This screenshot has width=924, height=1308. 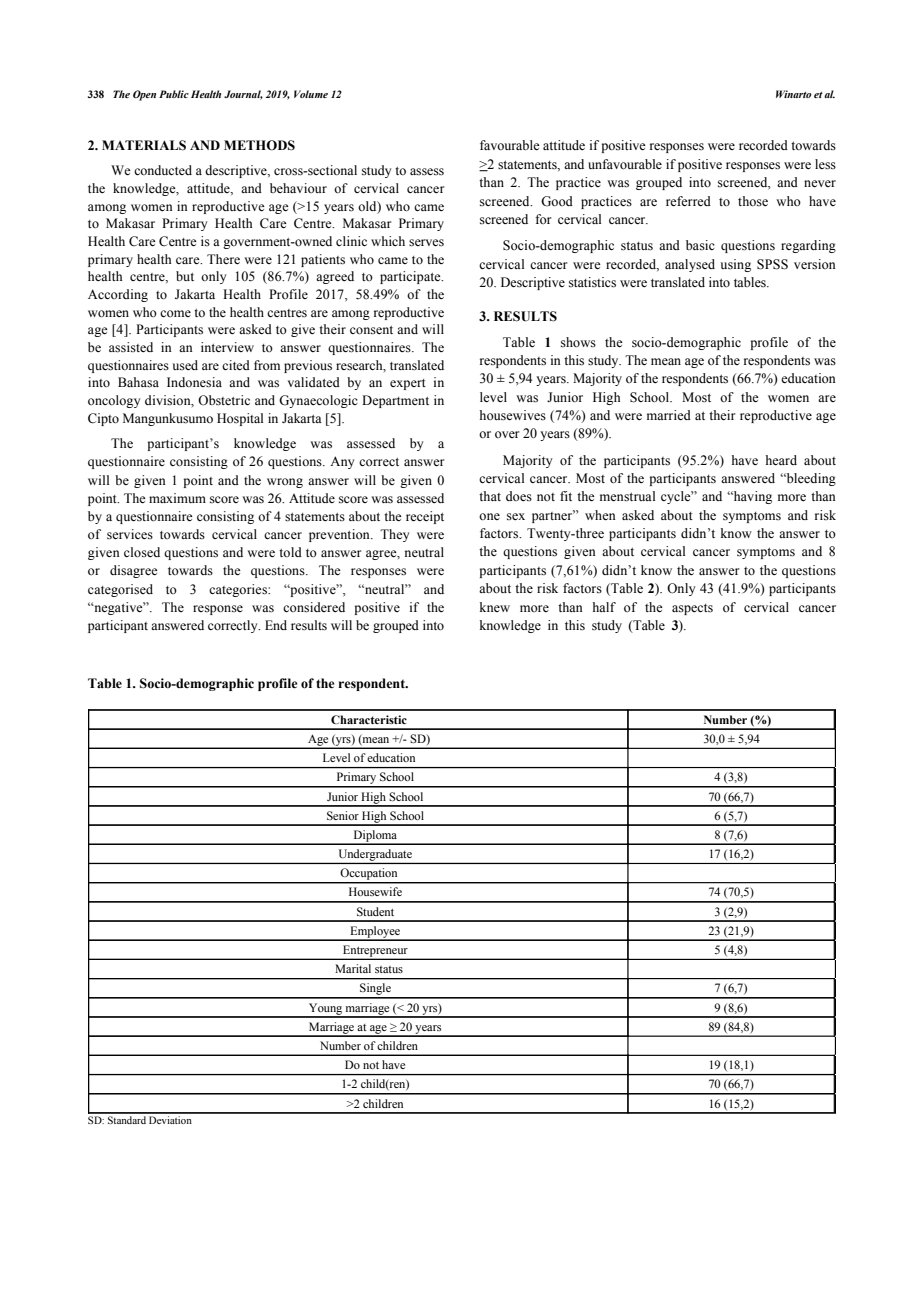 I want to click on half, so click(x=604, y=607).
